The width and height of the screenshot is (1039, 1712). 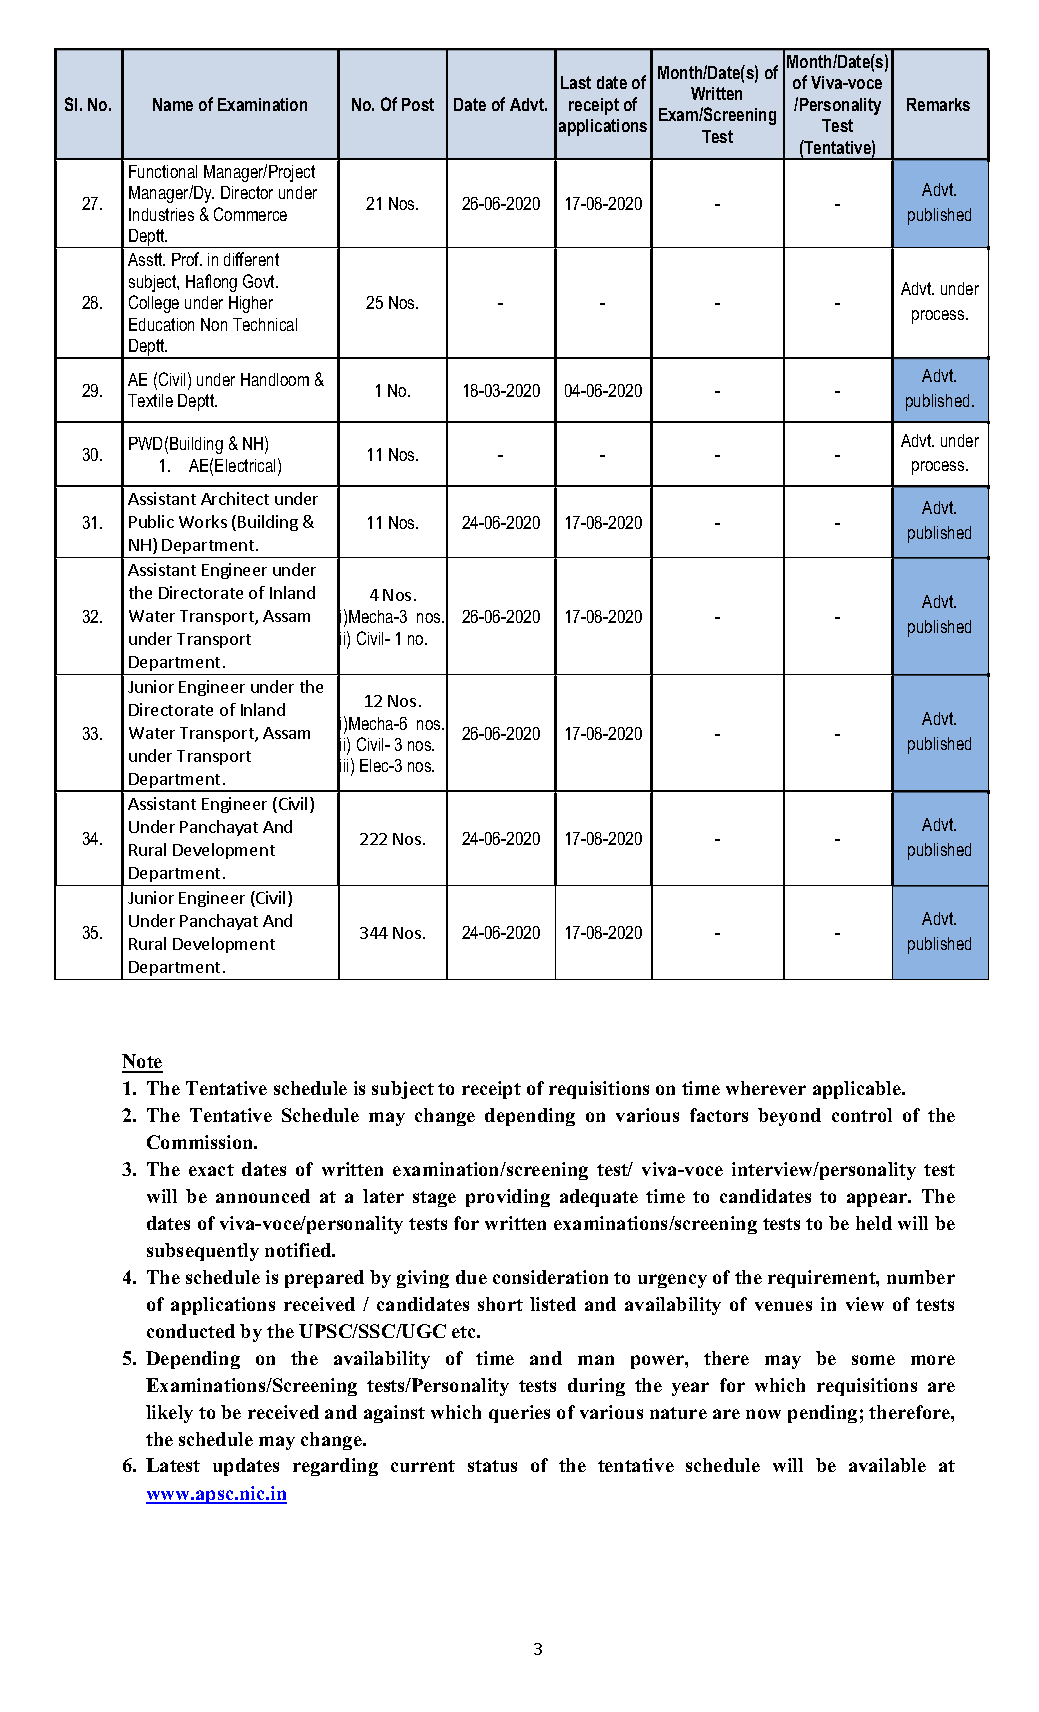 I want to click on exact, so click(x=211, y=1170).
